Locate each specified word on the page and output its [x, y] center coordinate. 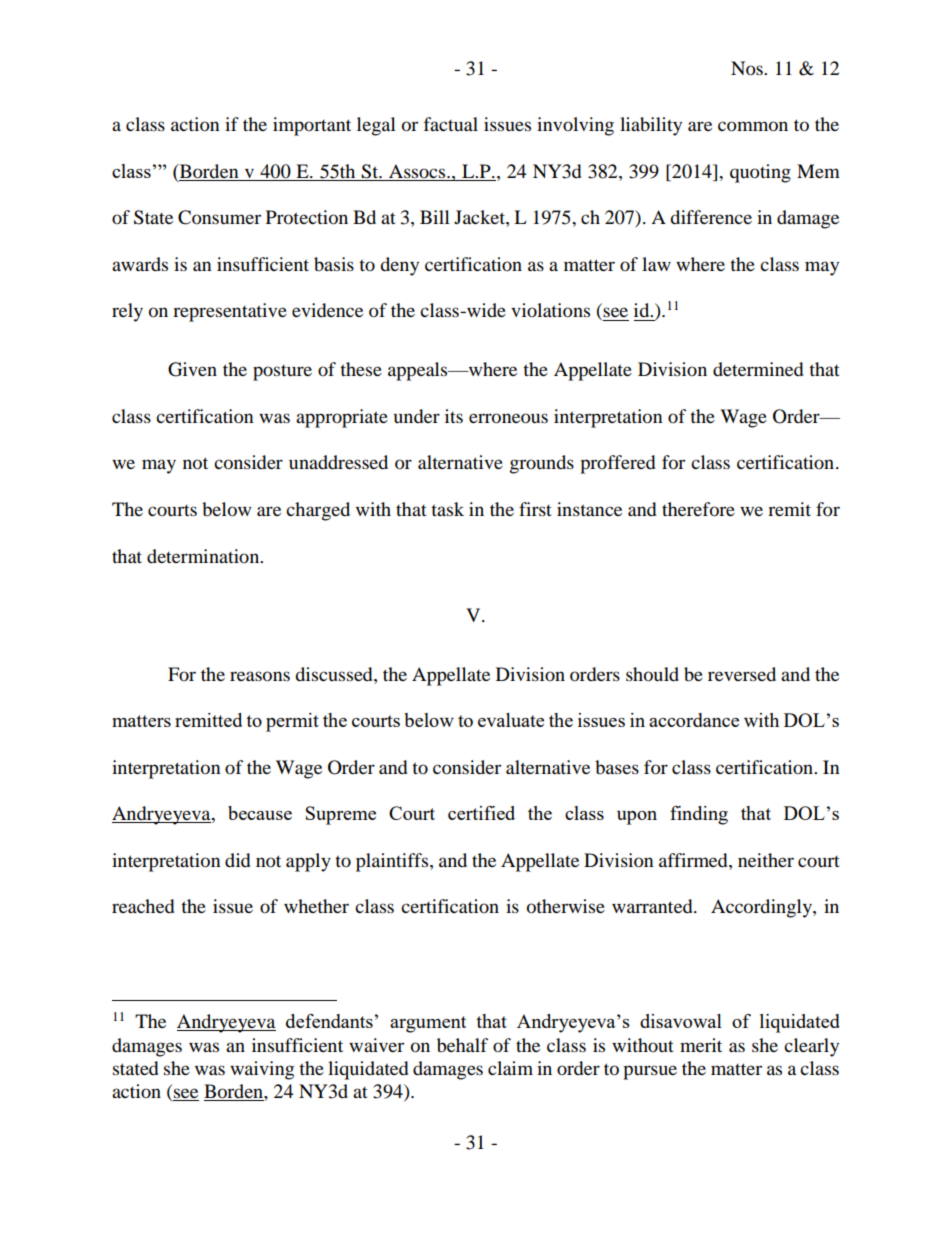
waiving [262, 1070]
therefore [698, 509]
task [447, 509]
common [753, 126]
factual [451, 124]
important [312, 126]
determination [204, 556]
